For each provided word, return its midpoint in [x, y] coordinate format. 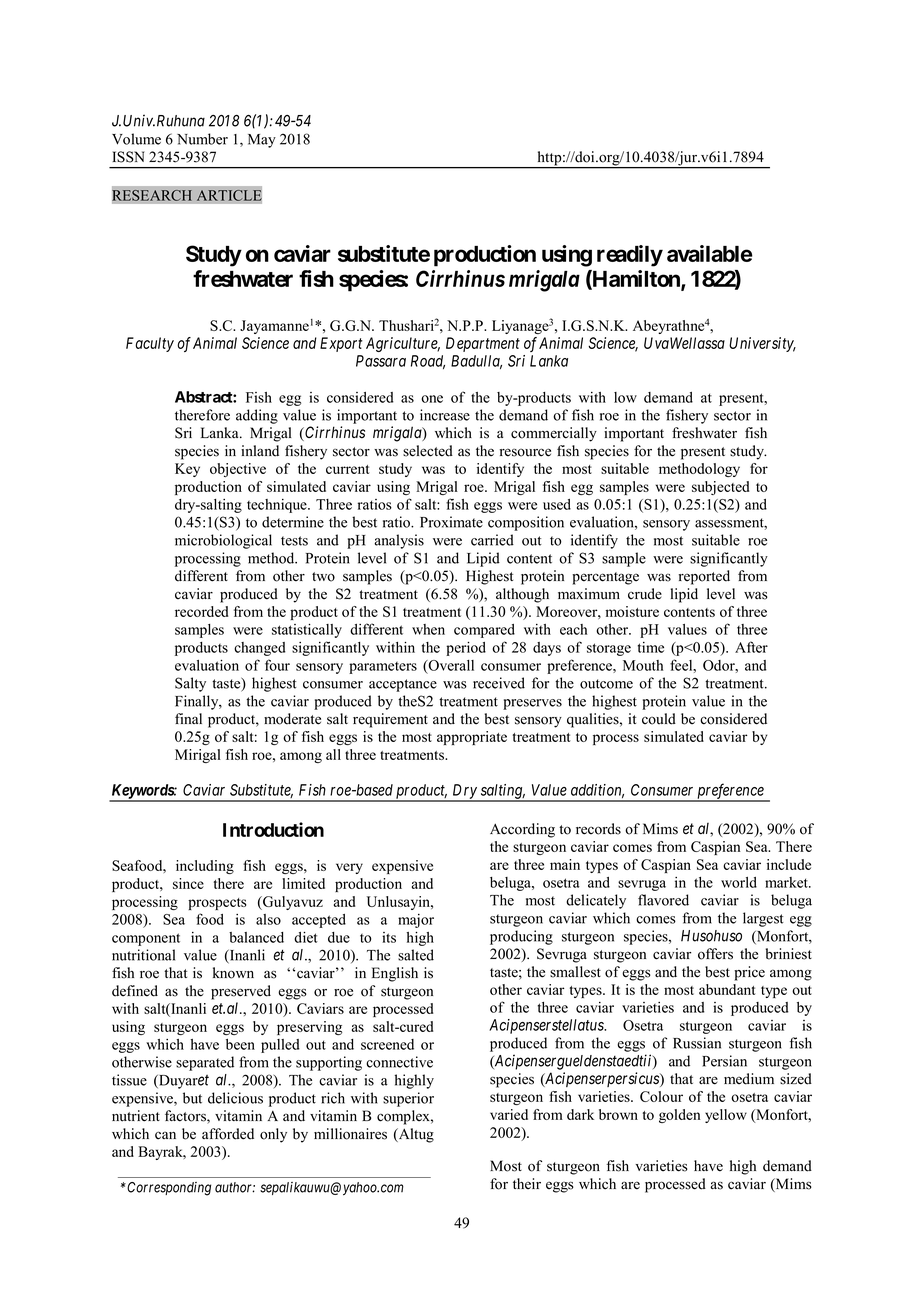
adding [257, 416]
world [739, 882]
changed [260, 649]
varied [509, 1114]
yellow [726, 1116]
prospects [217, 904]
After [751, 647]
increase [445, 415]
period [466, 649]
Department [483, 344]
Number [202, 139]
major [416, 921]
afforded [228, 1134]
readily [630, 256]
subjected [720, 488]
